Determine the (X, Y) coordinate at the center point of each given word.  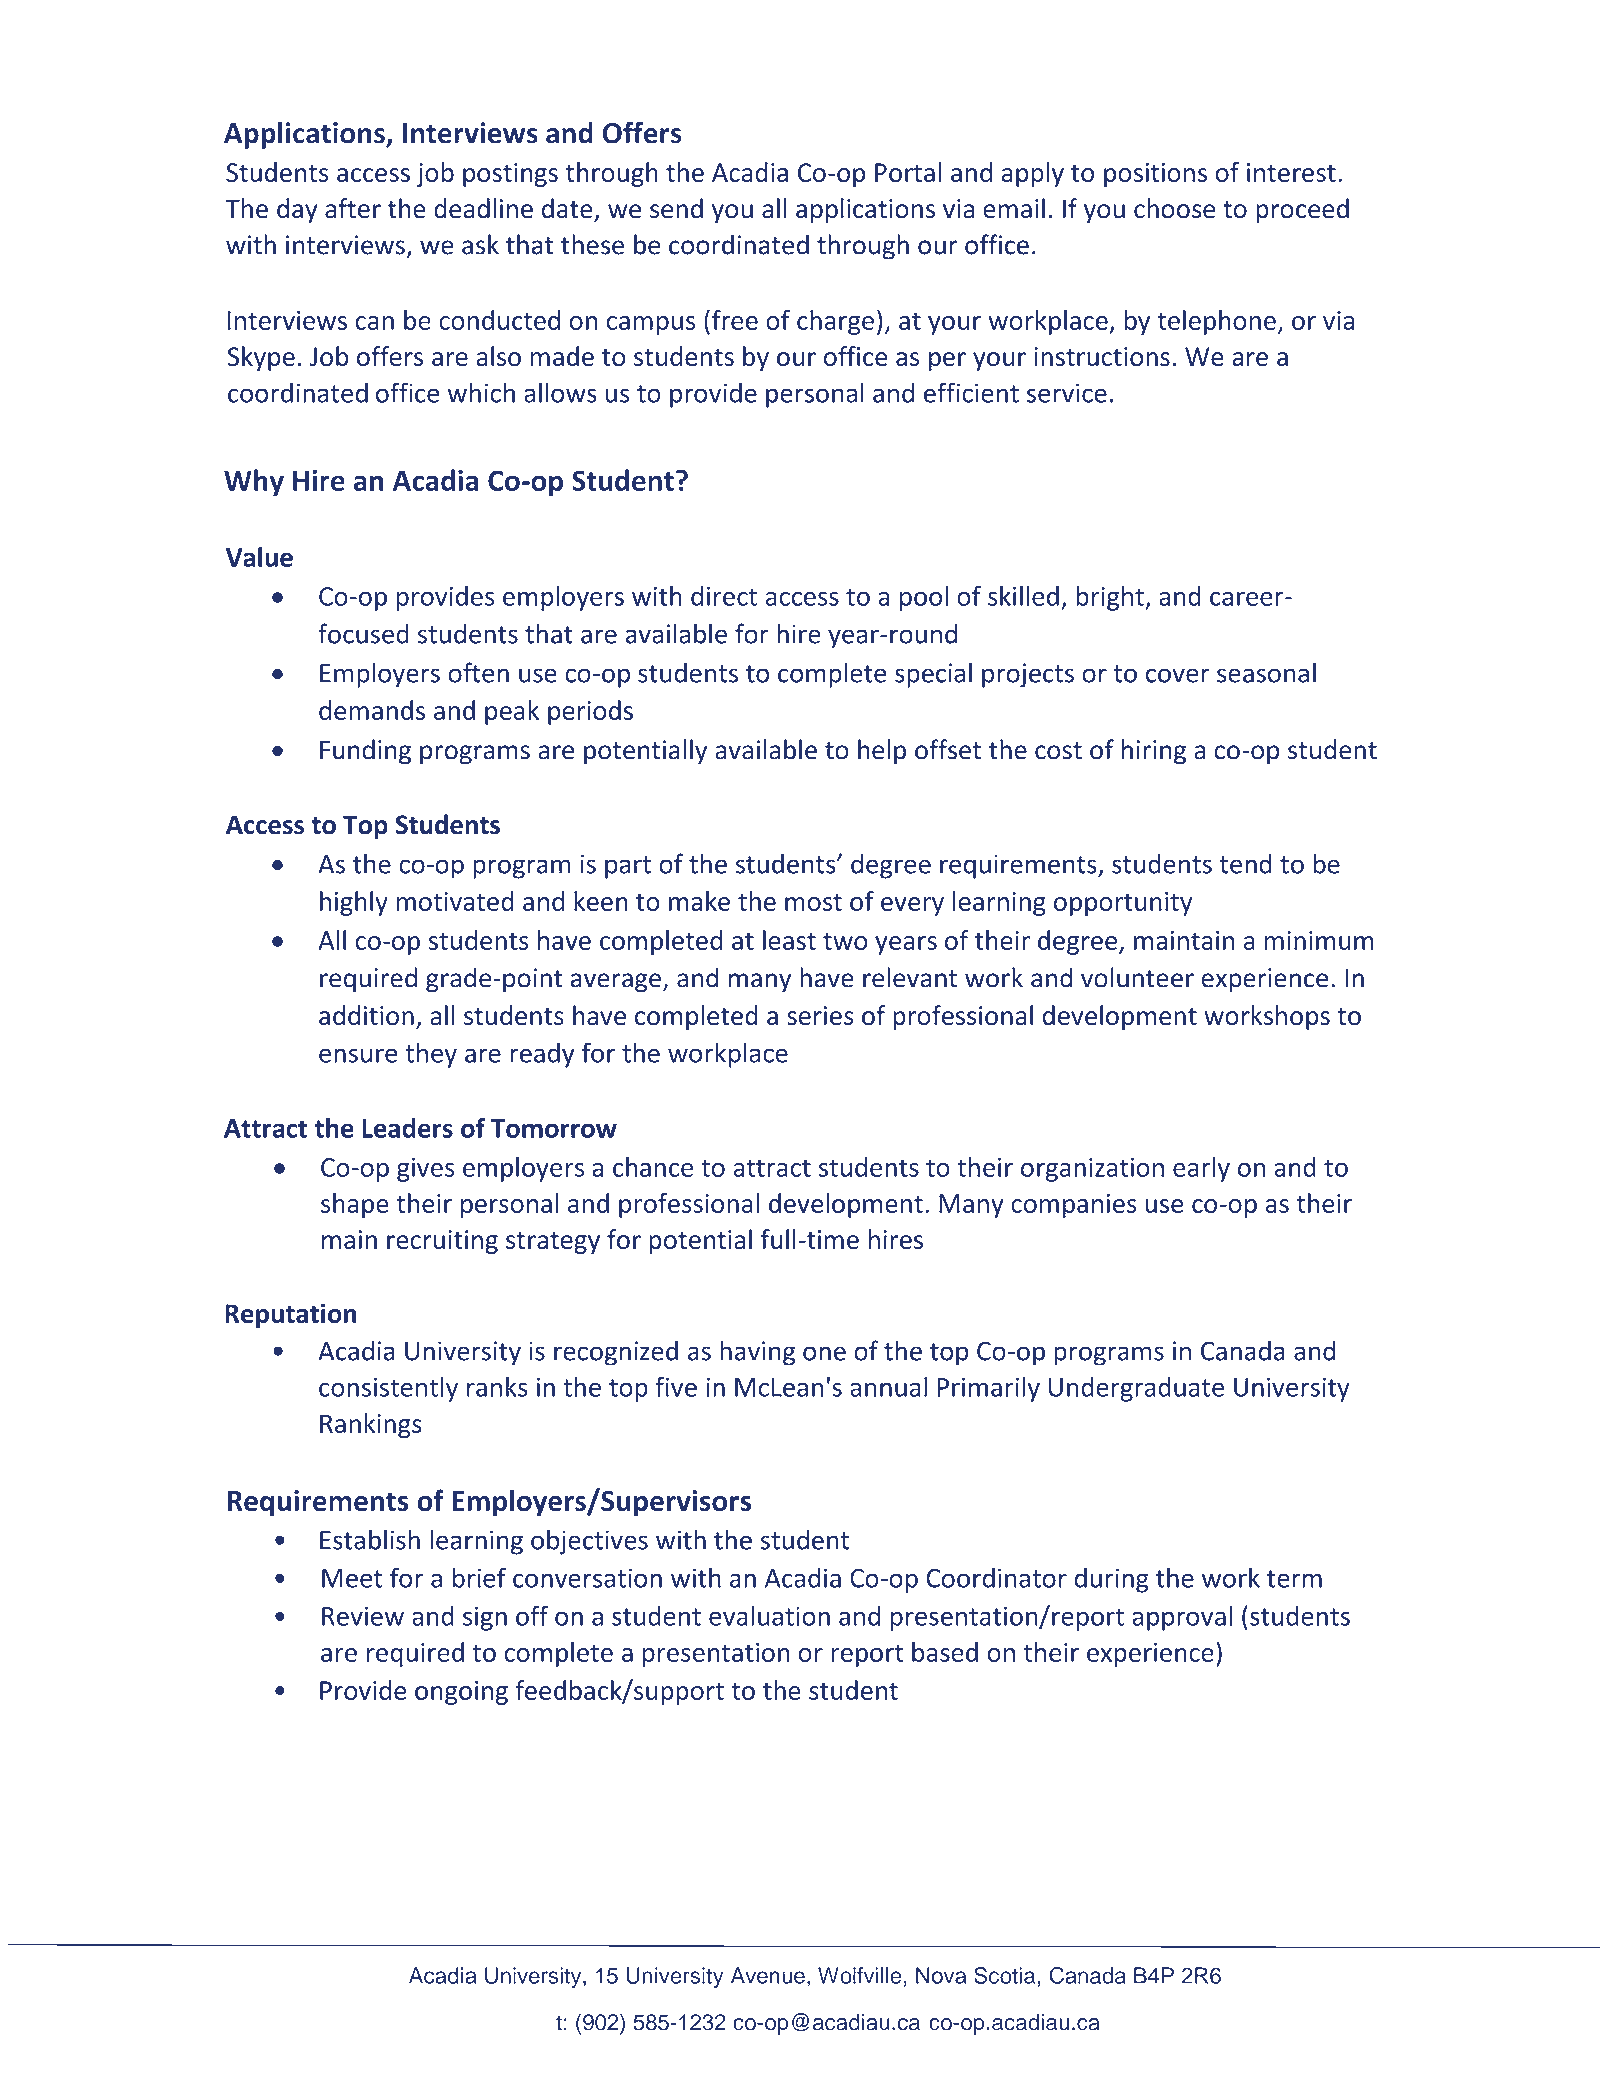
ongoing (461, 1693)
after (353, 208)
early (1201, 1169)
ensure (358, 1055)
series (820, 1015)
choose (1174, 208)
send (676, 208)
